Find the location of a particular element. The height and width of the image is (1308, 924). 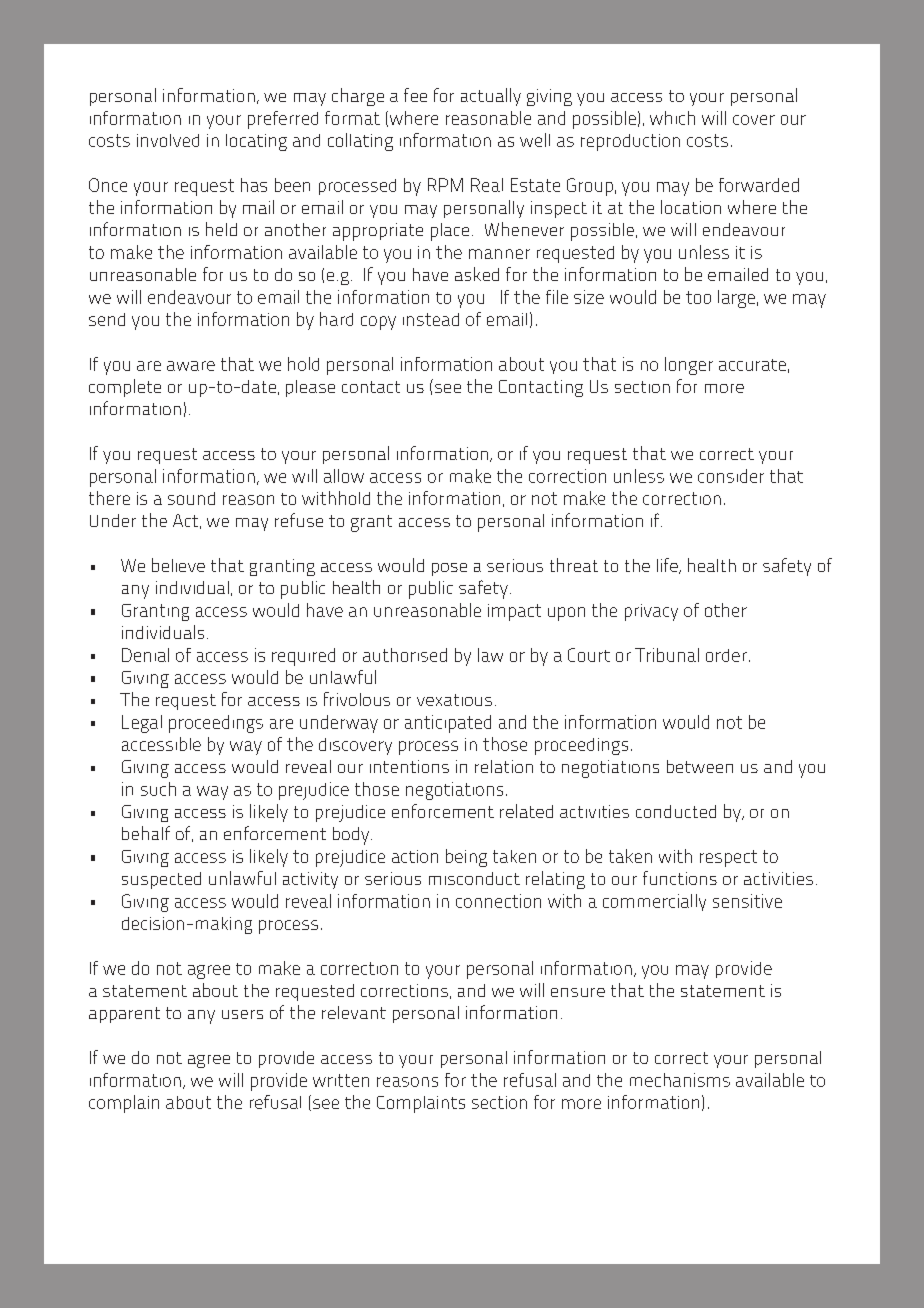

users is located at coordinates (242, 1014).
